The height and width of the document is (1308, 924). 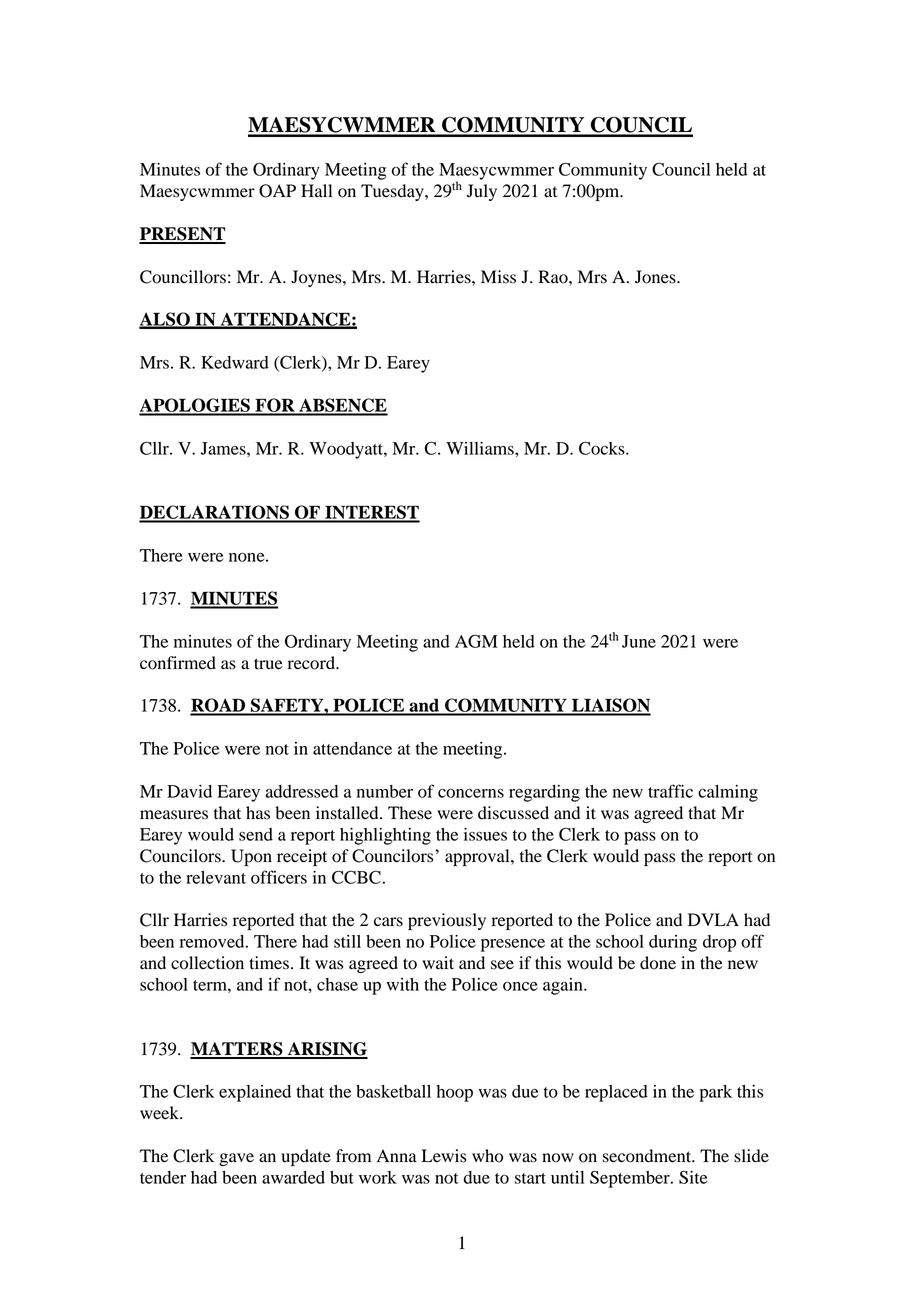 I want to click on PRESENT, so click(x=182, y=235).
